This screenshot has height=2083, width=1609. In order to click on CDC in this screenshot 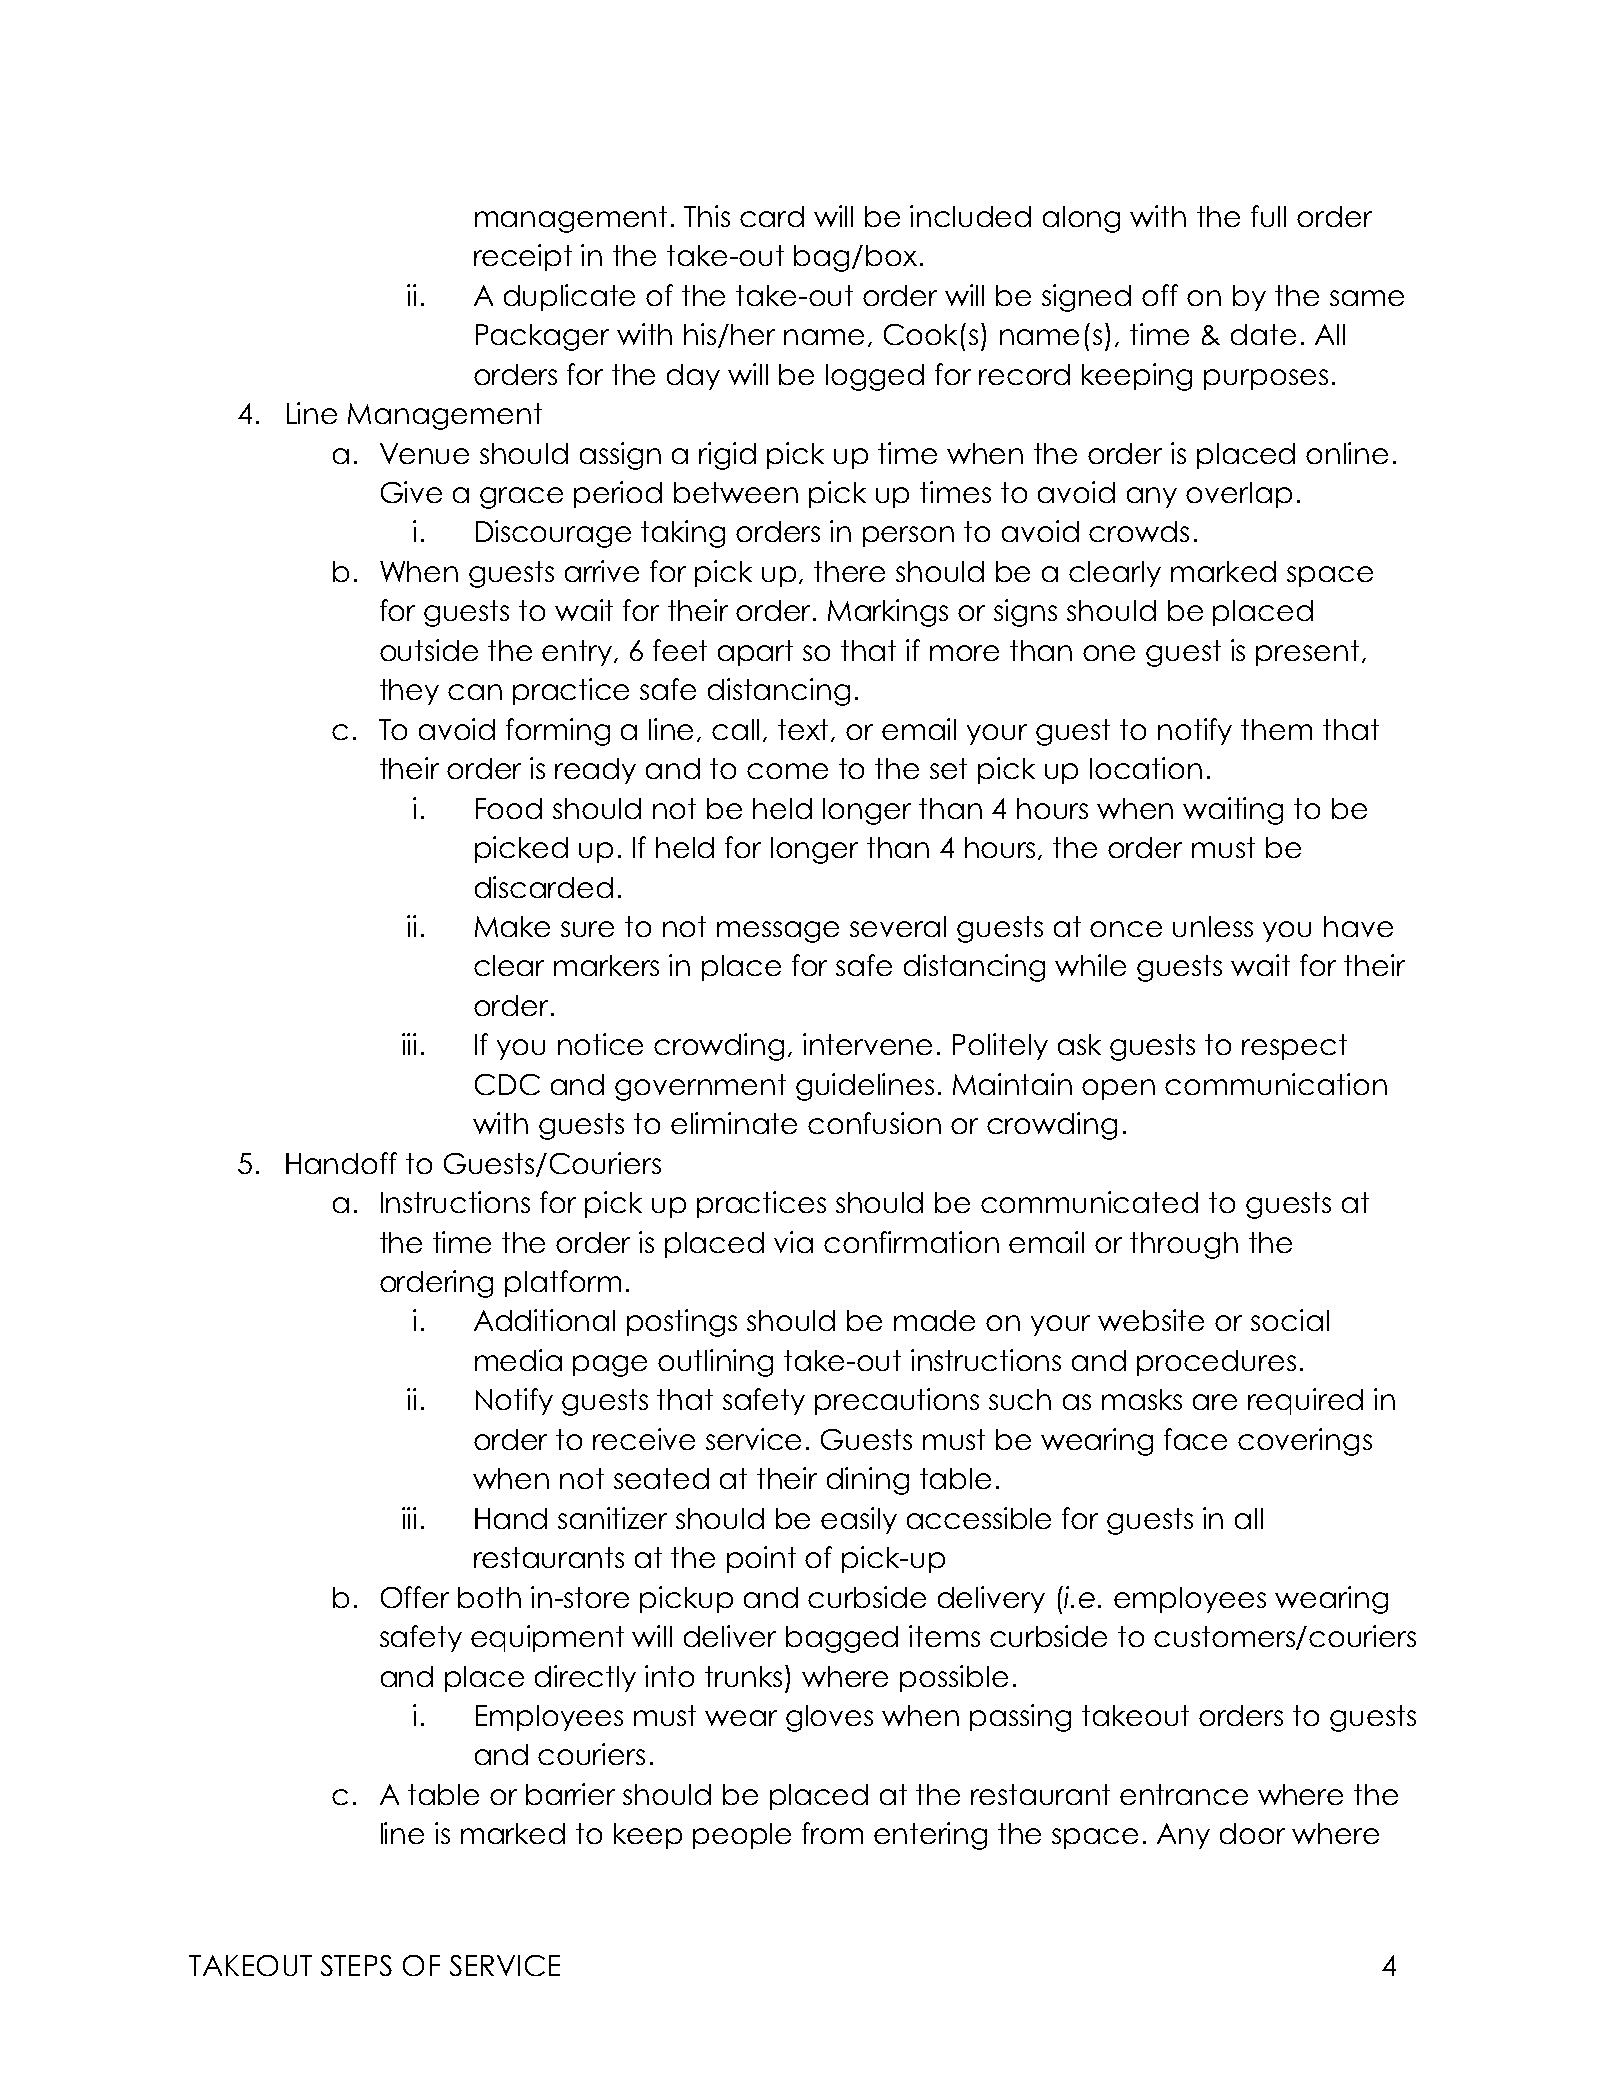, I will do `click(507, 1084)`.
